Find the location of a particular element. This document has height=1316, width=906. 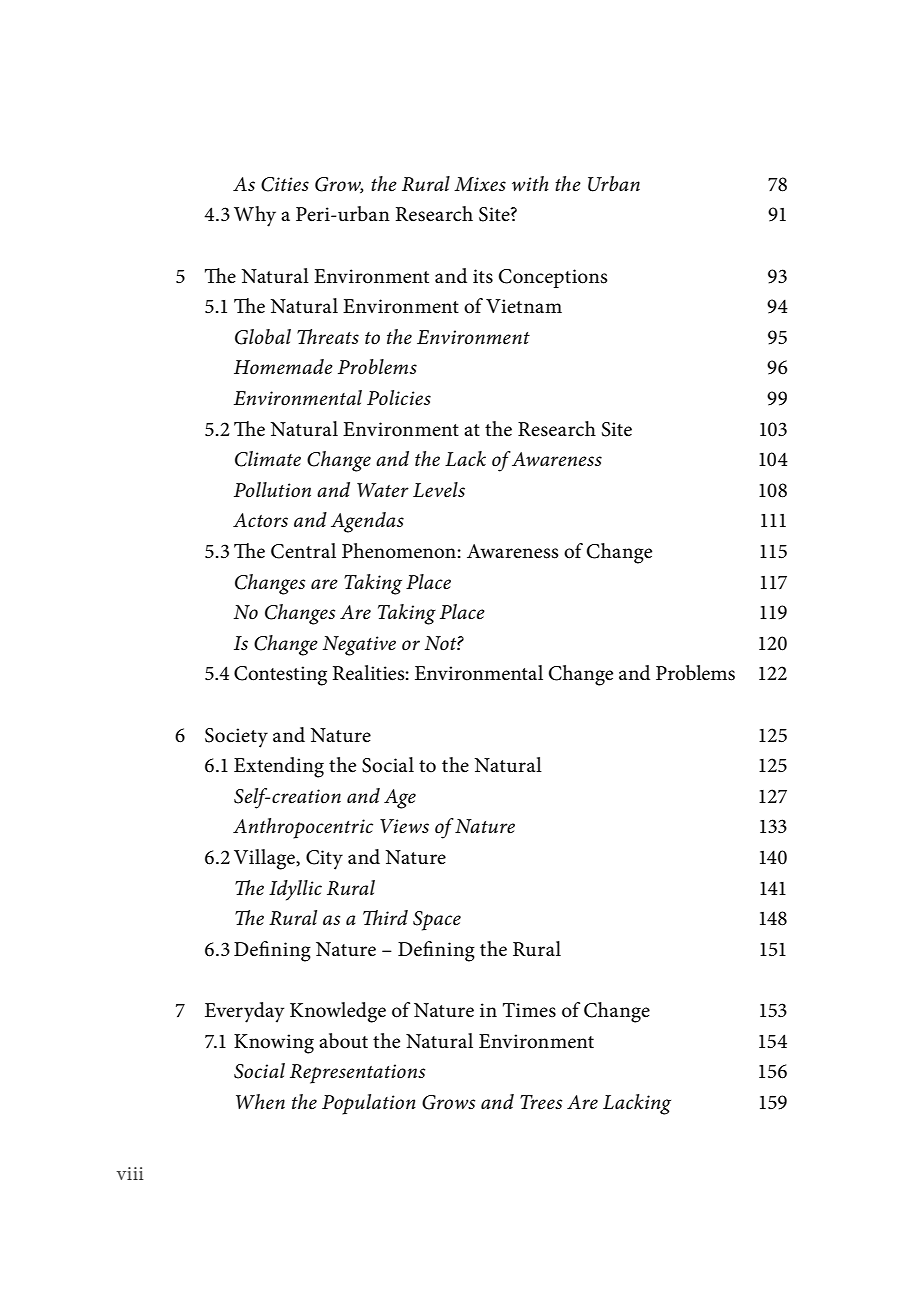

City is located at coordinates (324, 860).
